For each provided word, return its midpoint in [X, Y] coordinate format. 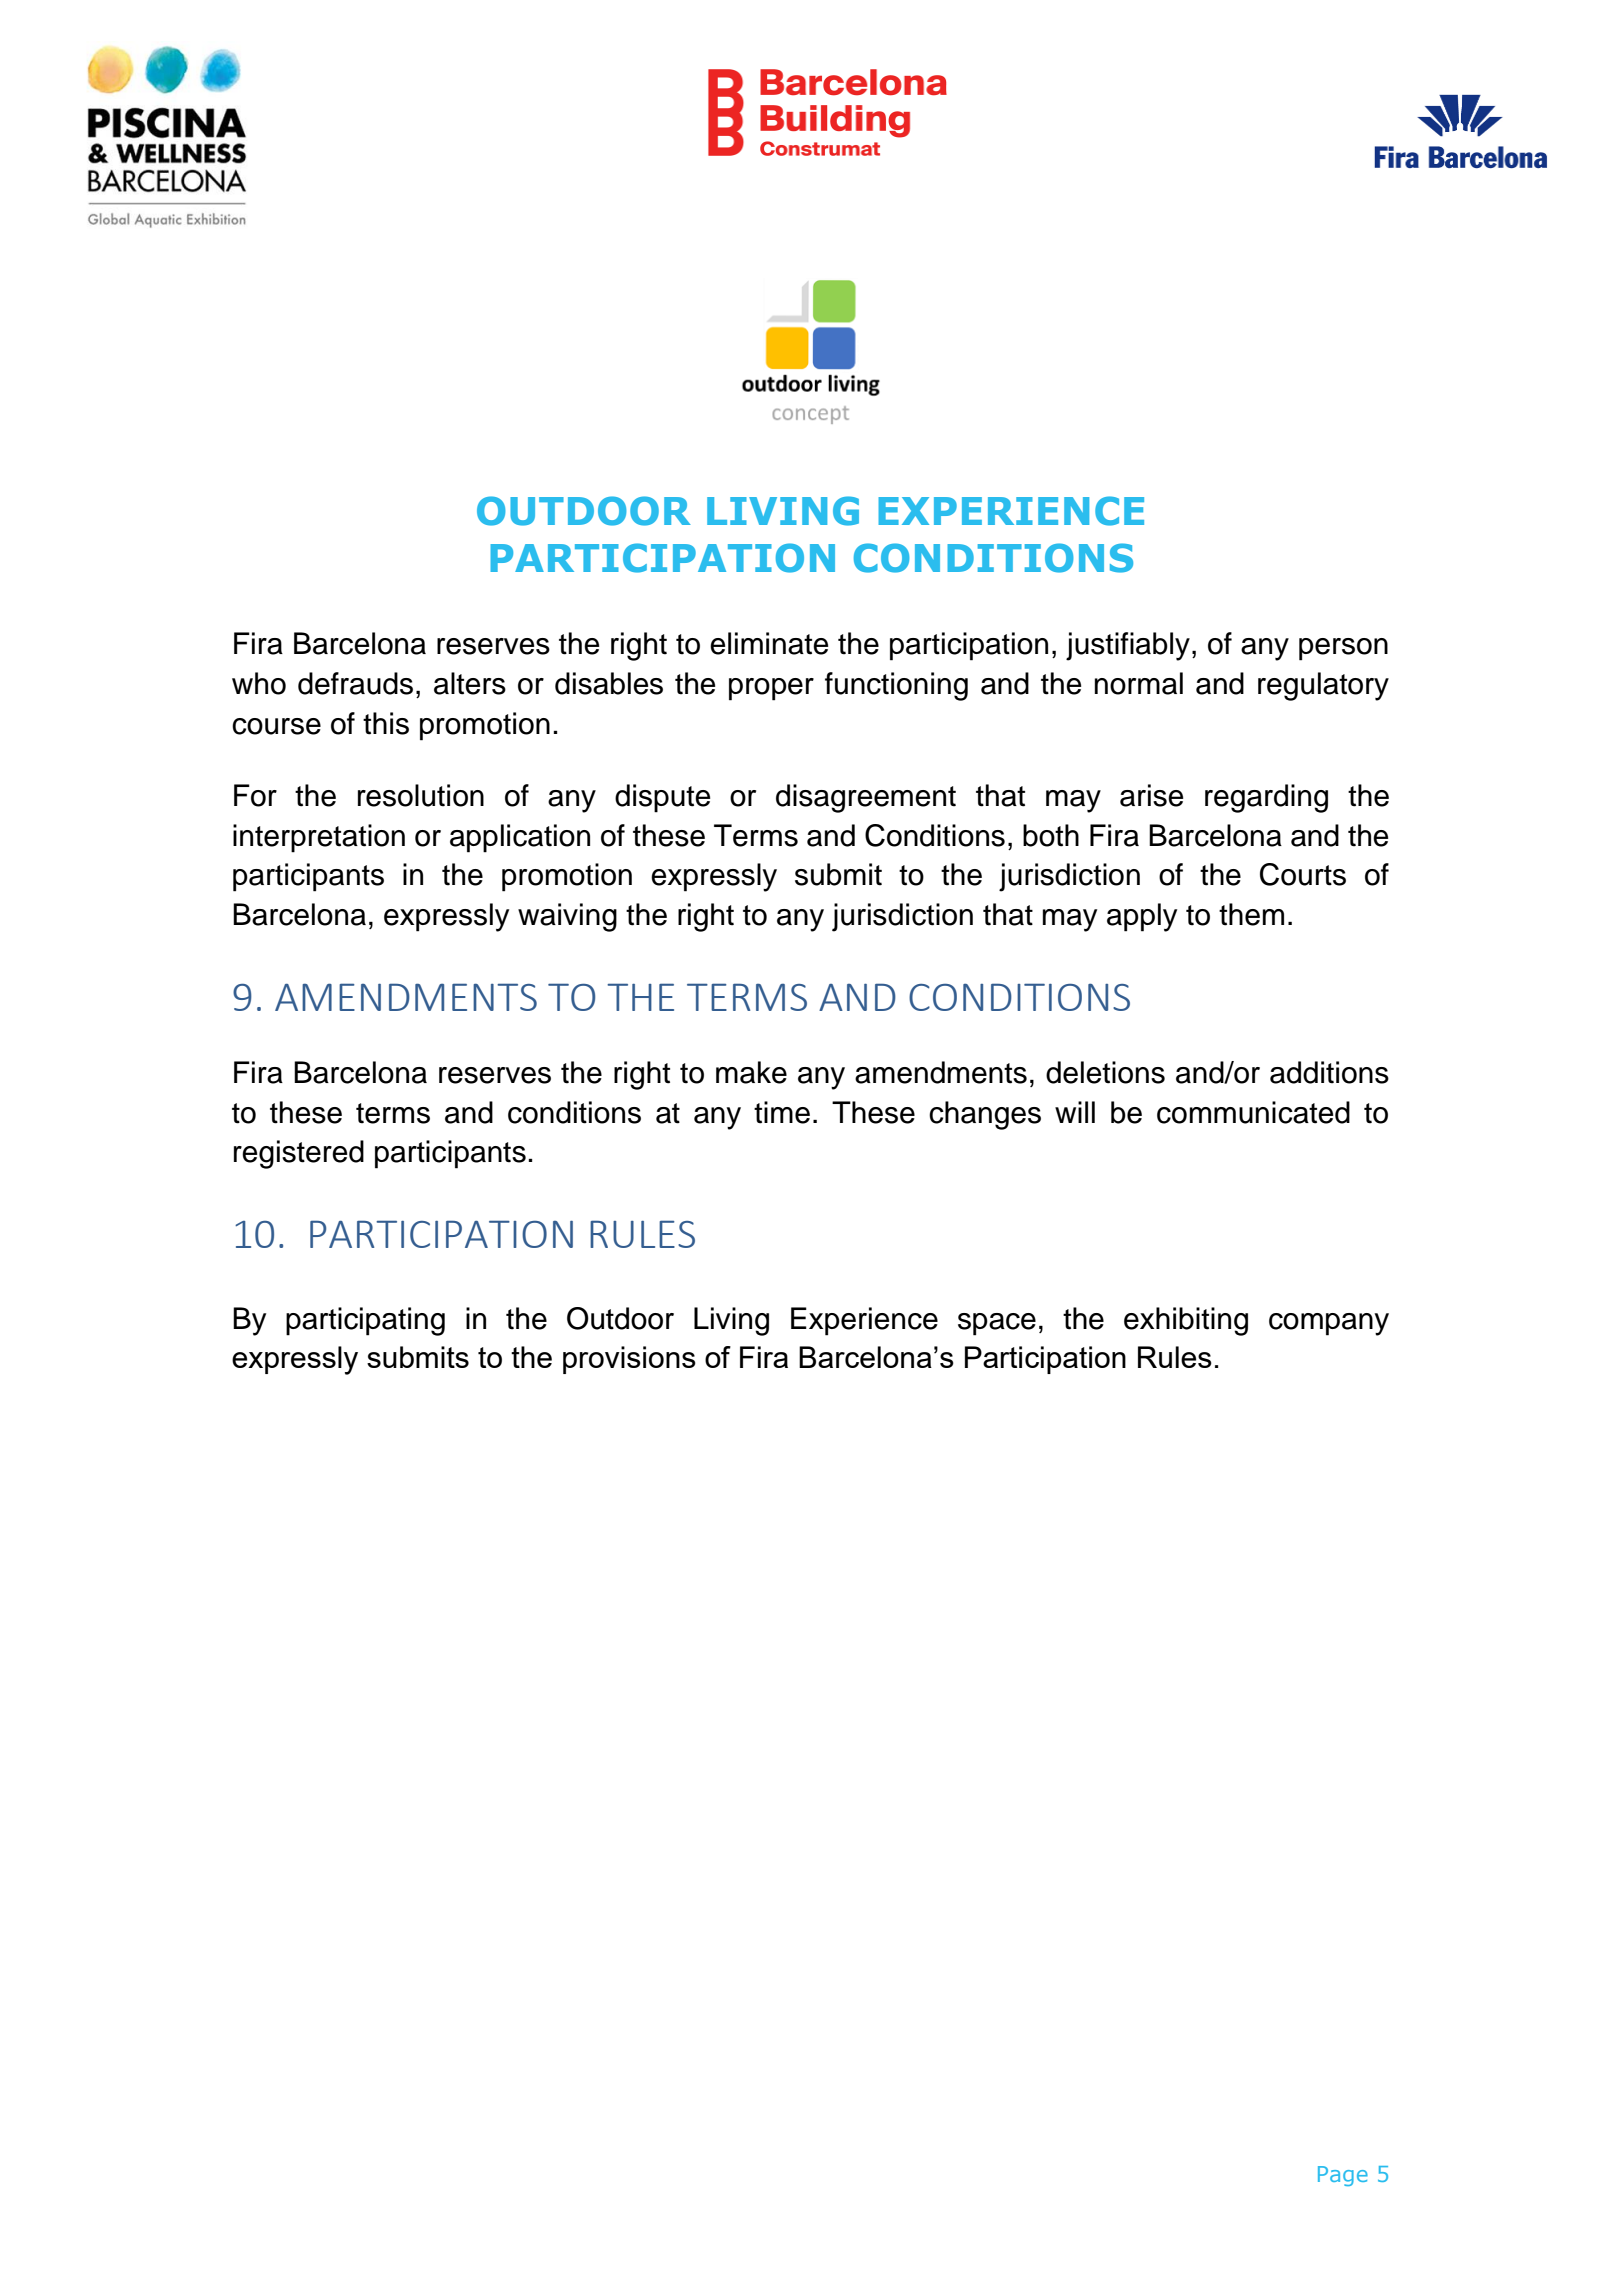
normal [1139, 683]
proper [771, 689]
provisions [629, 1360]
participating [365, 1321]
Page [1343, 2176]
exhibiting [1186, 1321]
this [386, 723]
